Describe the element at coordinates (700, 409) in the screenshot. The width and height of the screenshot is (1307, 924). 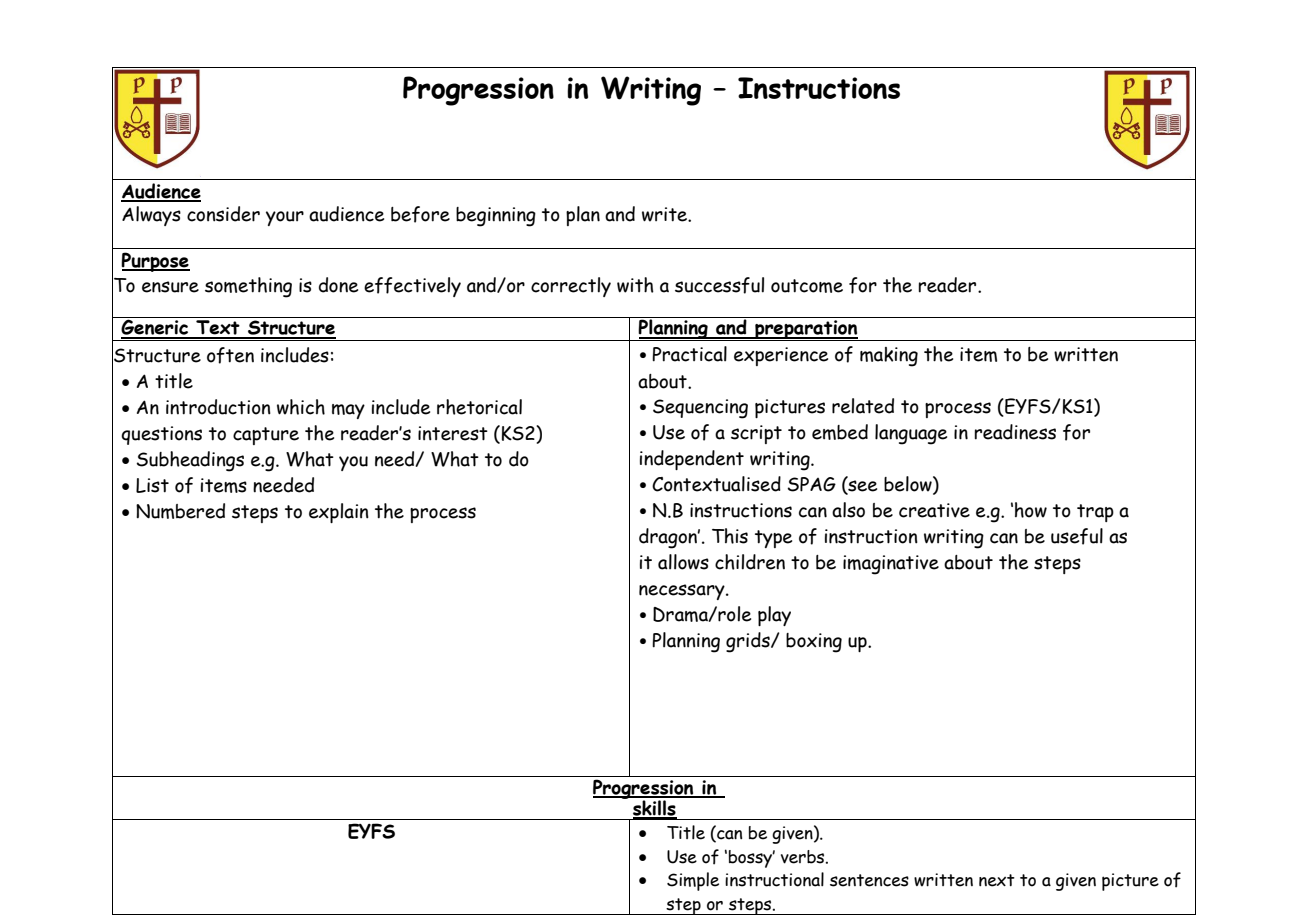
I see `Sequencing` at that location.
